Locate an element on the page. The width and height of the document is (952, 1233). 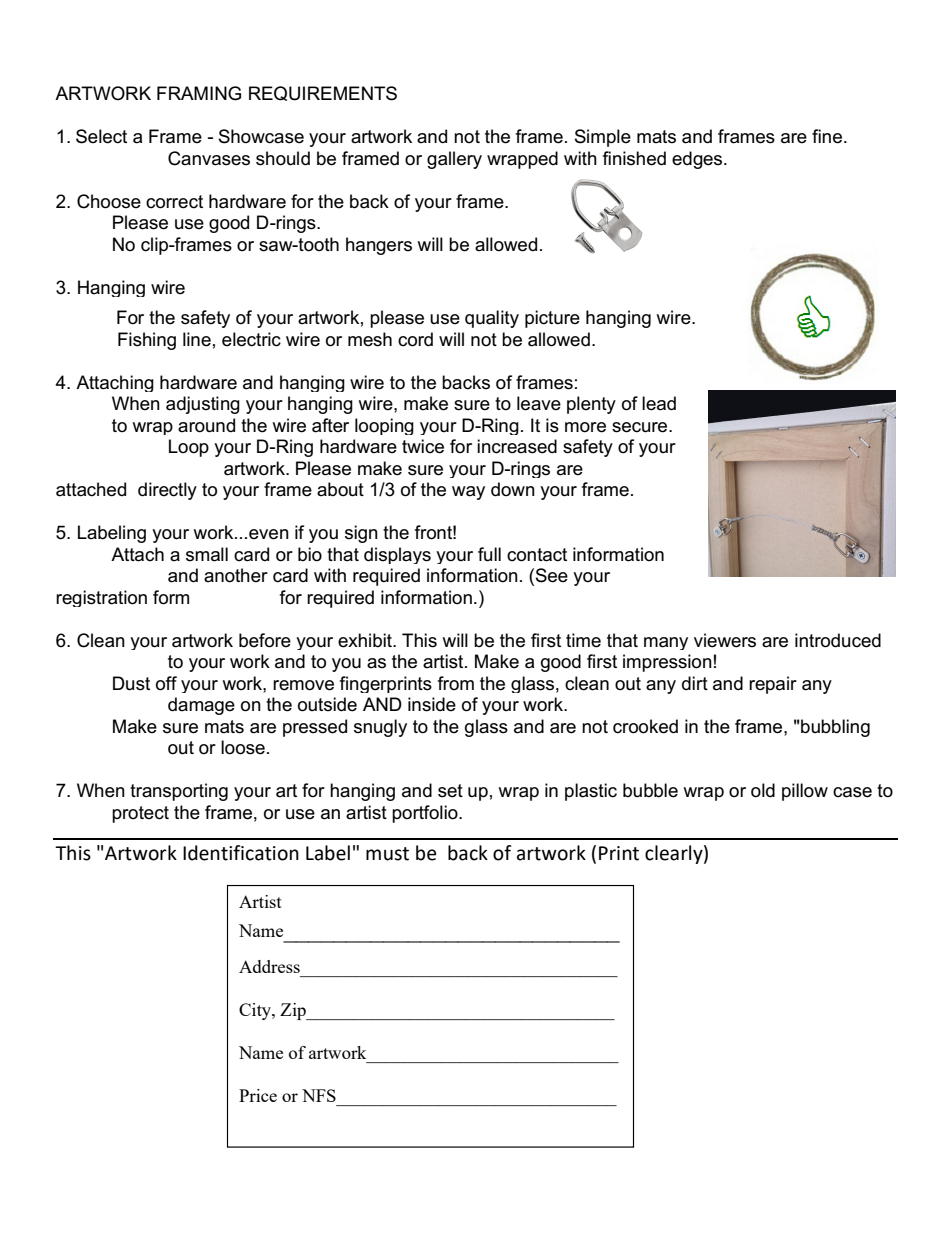
viewers is located at coordinates (725, 640).
